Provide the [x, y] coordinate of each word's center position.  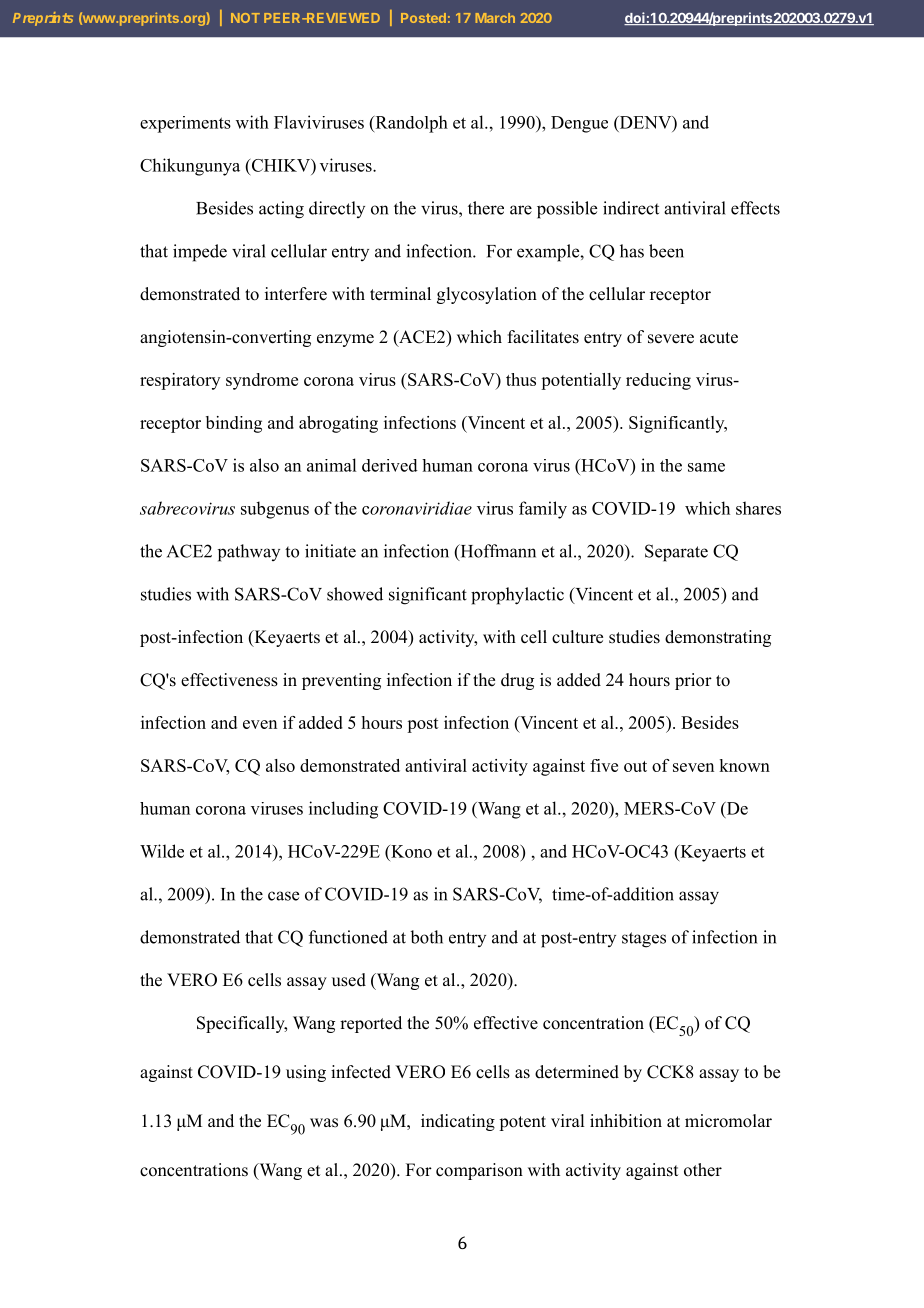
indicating [458, 1122]
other [703, 1170]
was [324, 1123]
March [495, 18]
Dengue [579, 124]
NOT [245, 18]
